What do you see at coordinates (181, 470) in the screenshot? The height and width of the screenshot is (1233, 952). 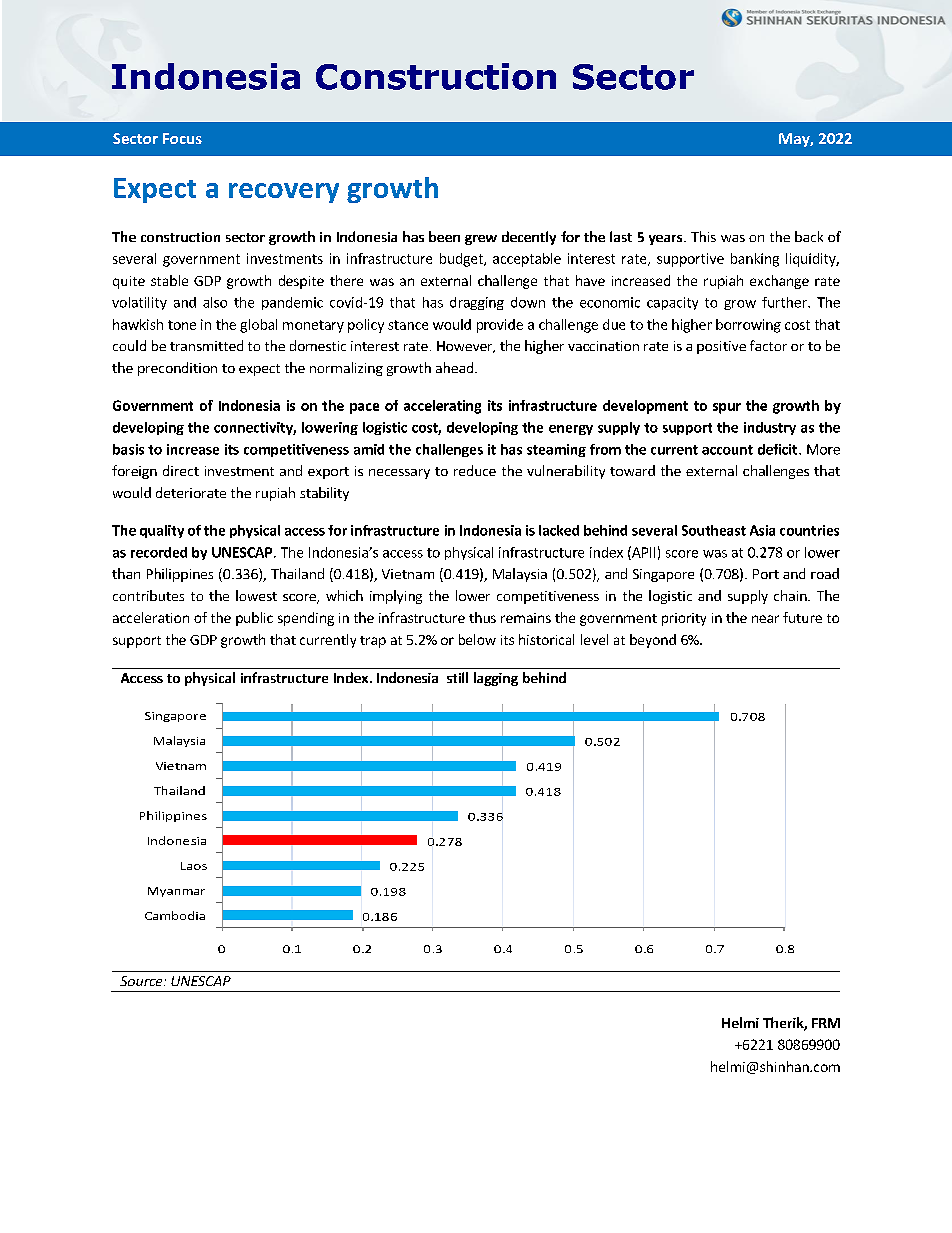 I see `direct` at bounding box center [181, 470].
